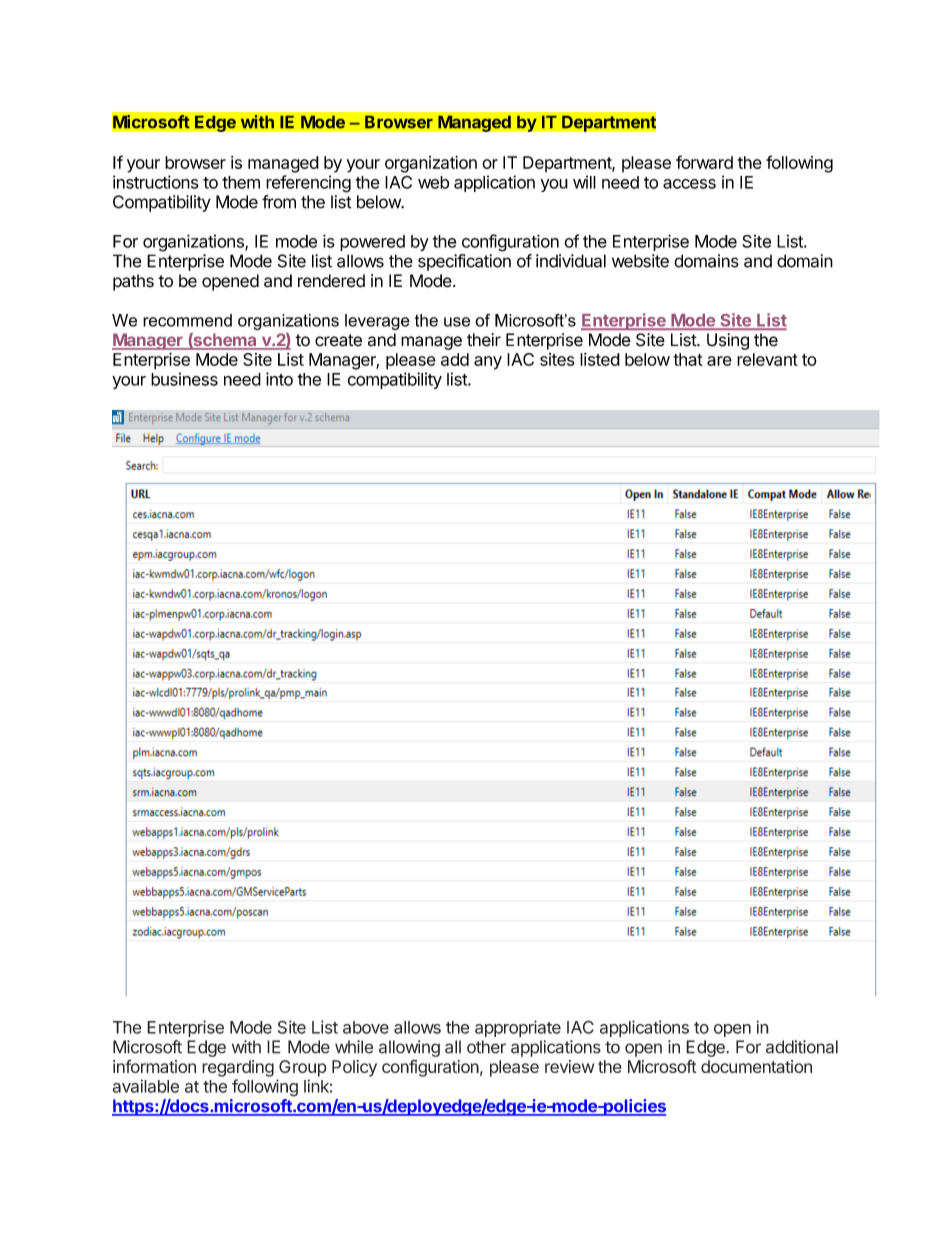  What do you see at coordinates (802, 1047) in the screenshot?
I see `additional` at bounding box center [802, 1047].
